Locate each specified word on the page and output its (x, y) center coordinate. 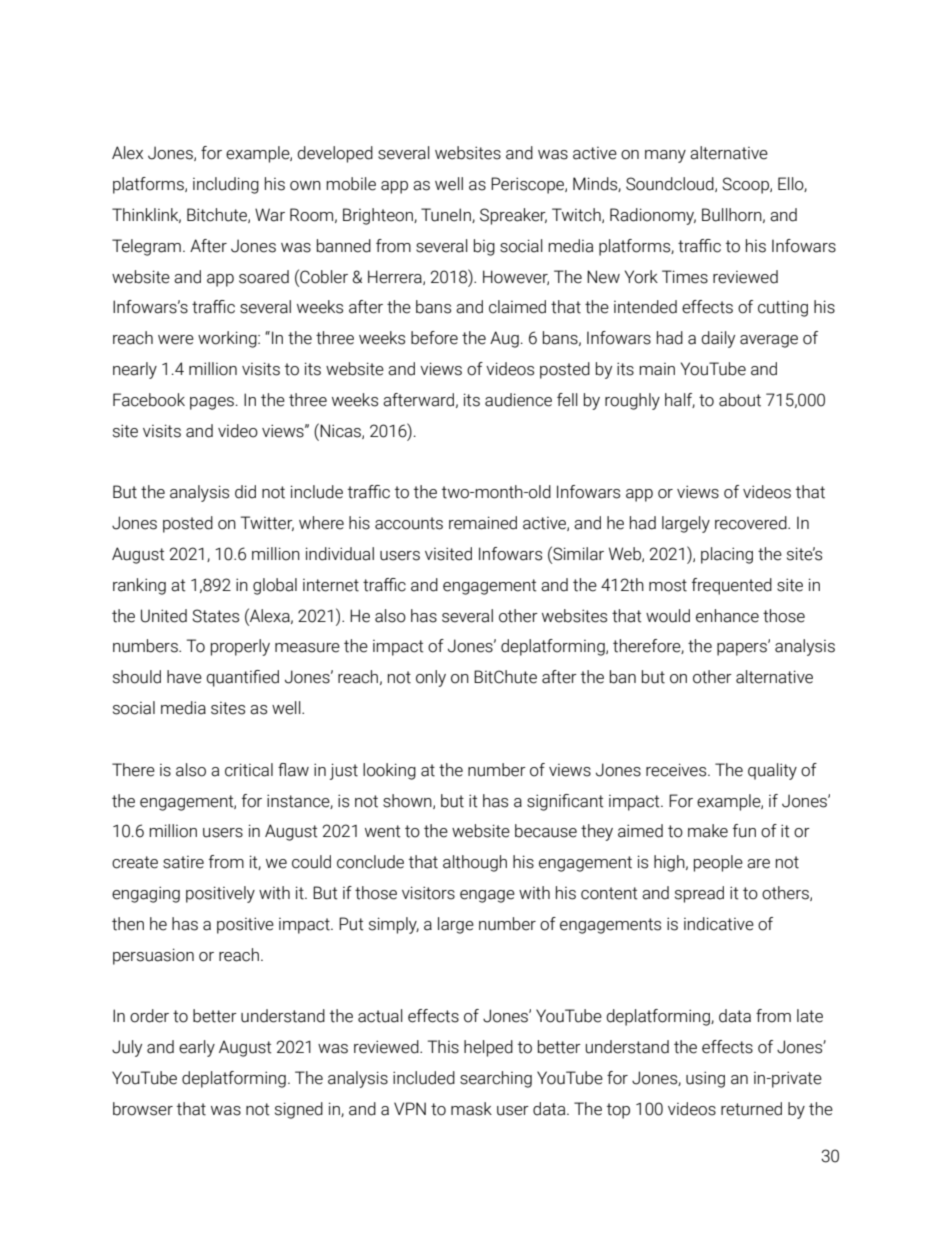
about (740, 400)
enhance (727, 616)
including (226, 185)
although (475, 863)
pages (212, 403)
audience (518, 400)
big (484, 247)
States (215, 616)
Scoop (746, 185)
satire (183, 862)
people (718, 863)
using (705, 1079)
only (431, 678)
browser (143, 1109)
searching (496, 1079)
